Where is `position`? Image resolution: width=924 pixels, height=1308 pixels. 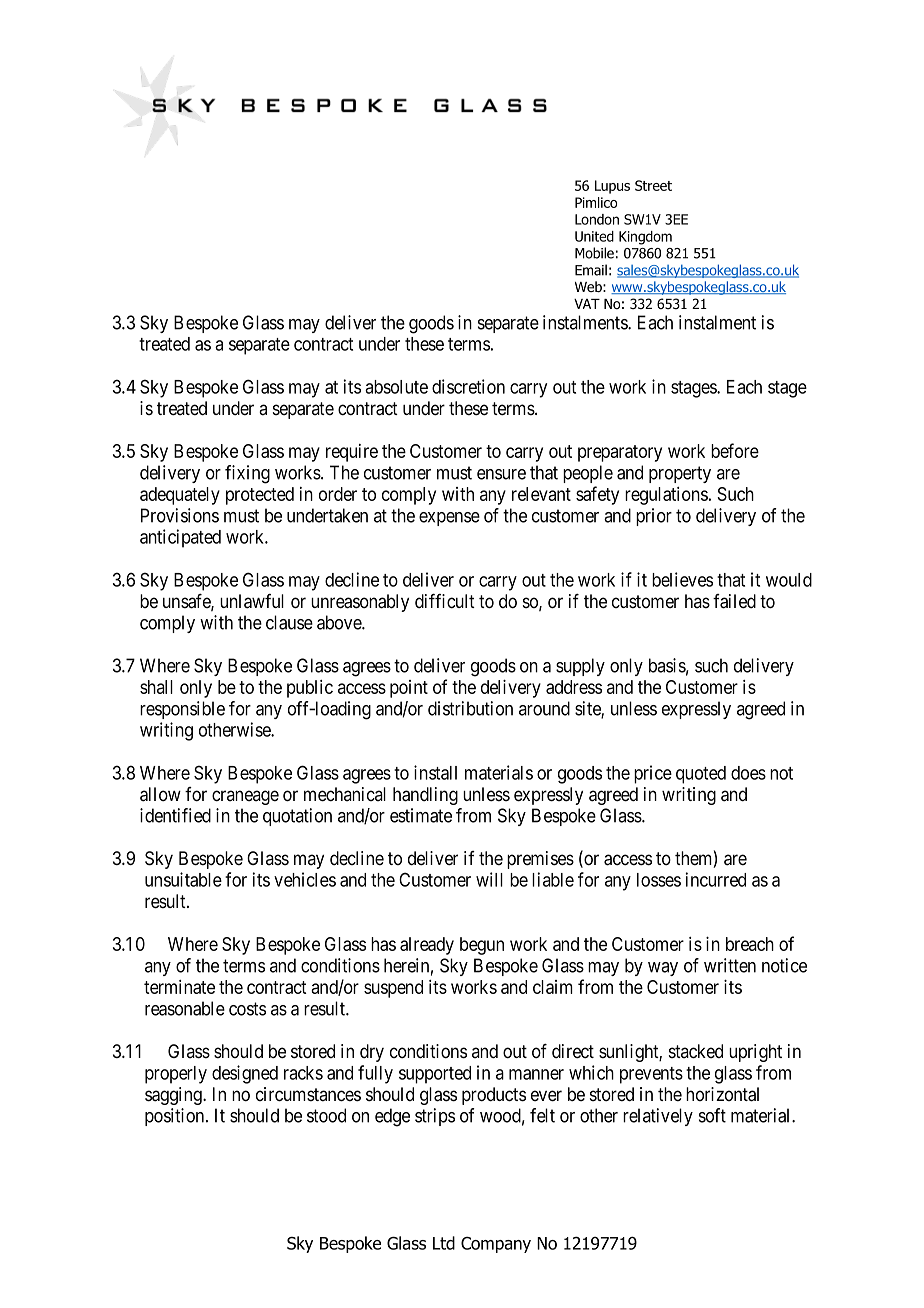
position is located at coordinates (176, 1117).
